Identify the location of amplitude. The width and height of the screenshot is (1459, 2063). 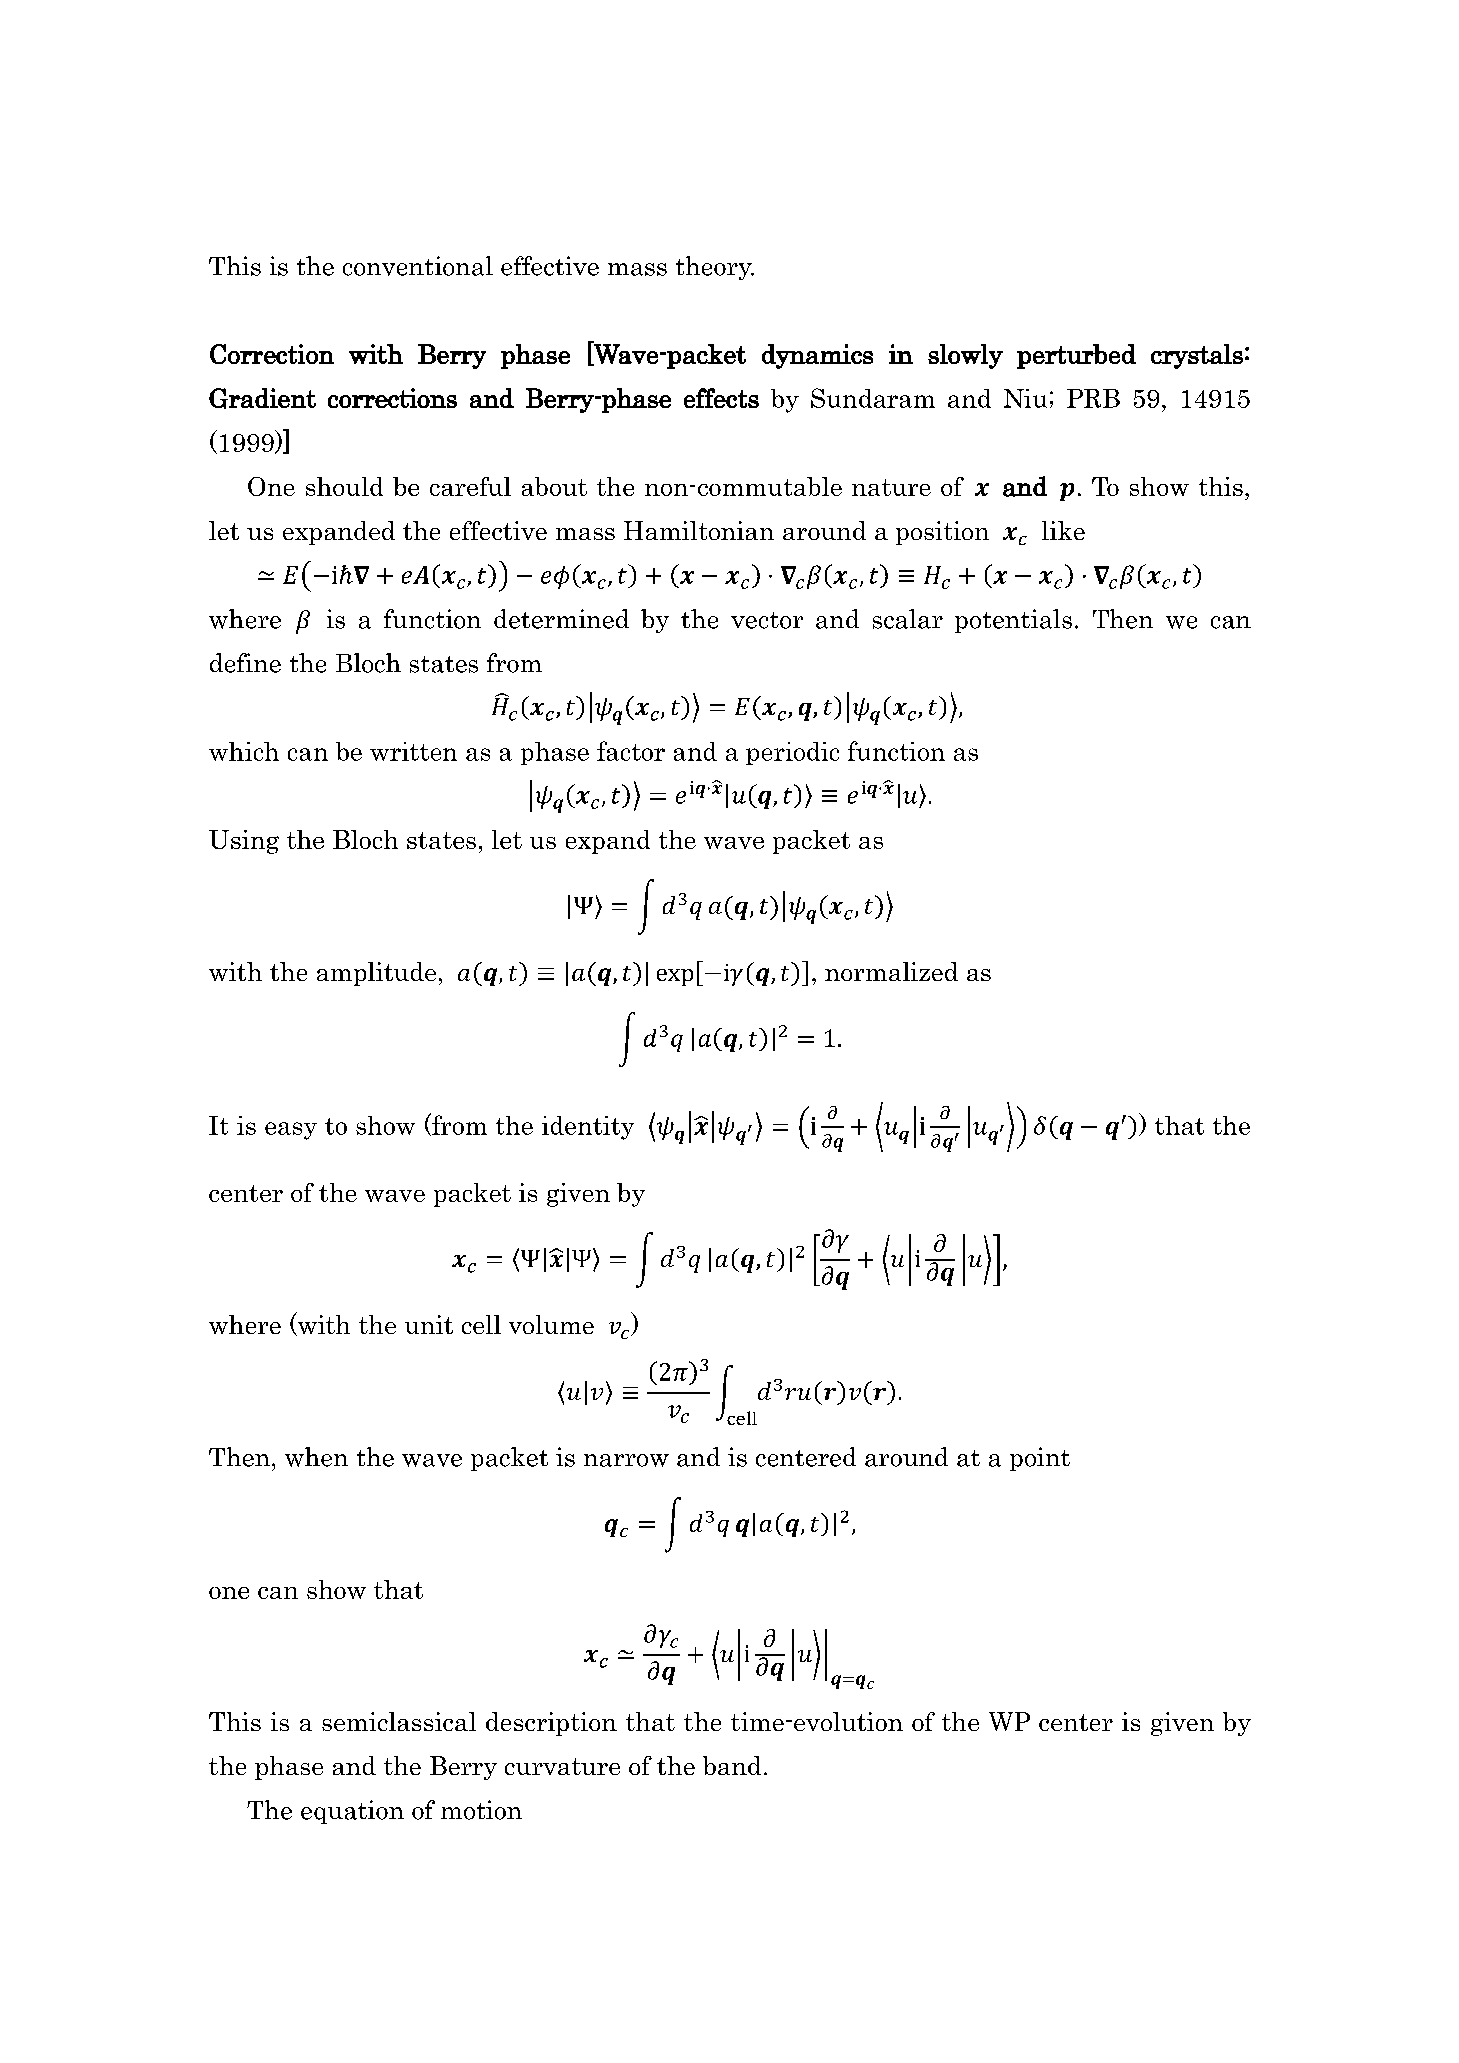
(376, 974).
